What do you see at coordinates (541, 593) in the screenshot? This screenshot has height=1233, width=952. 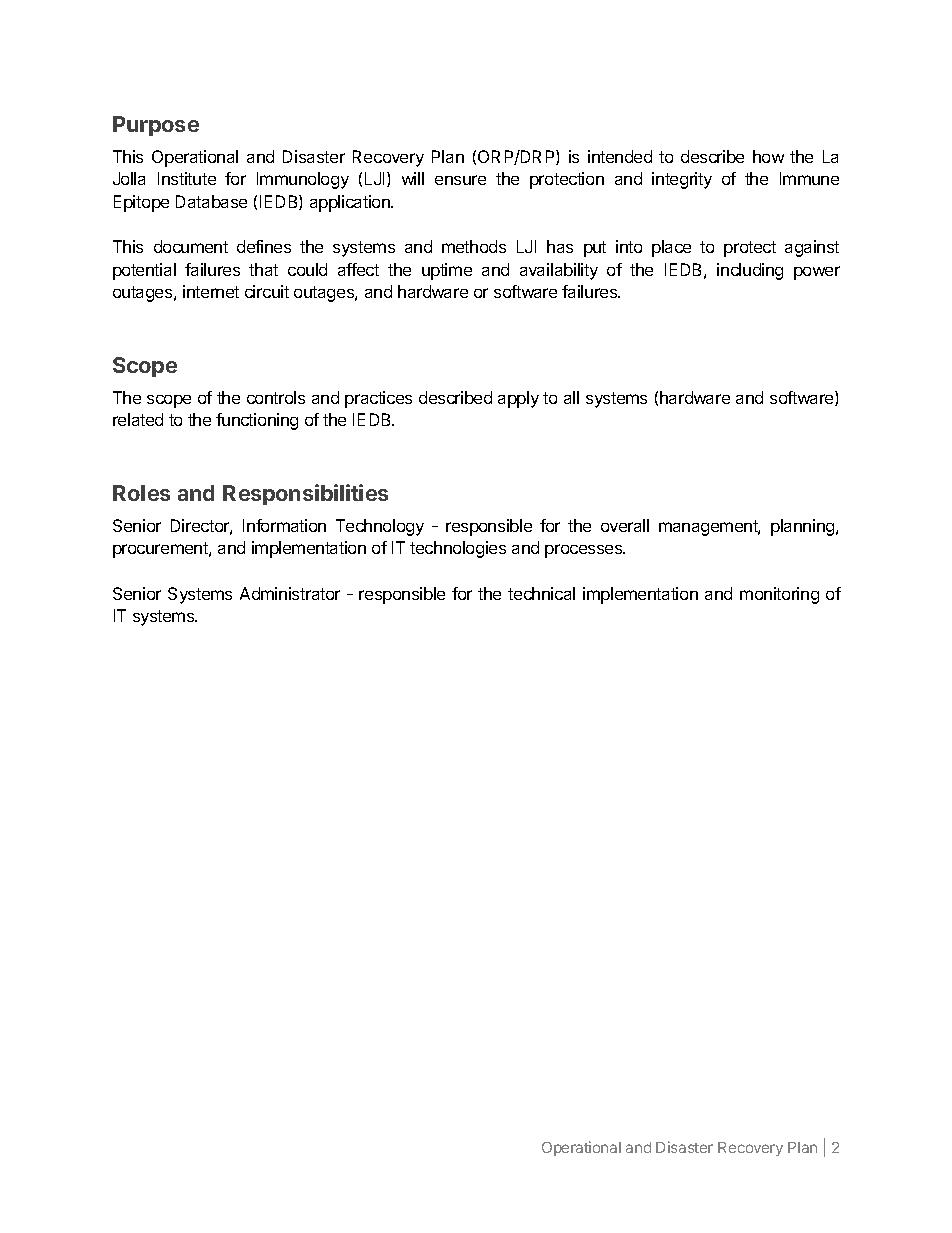 I see `technical` at bounding box center [541, 593].
